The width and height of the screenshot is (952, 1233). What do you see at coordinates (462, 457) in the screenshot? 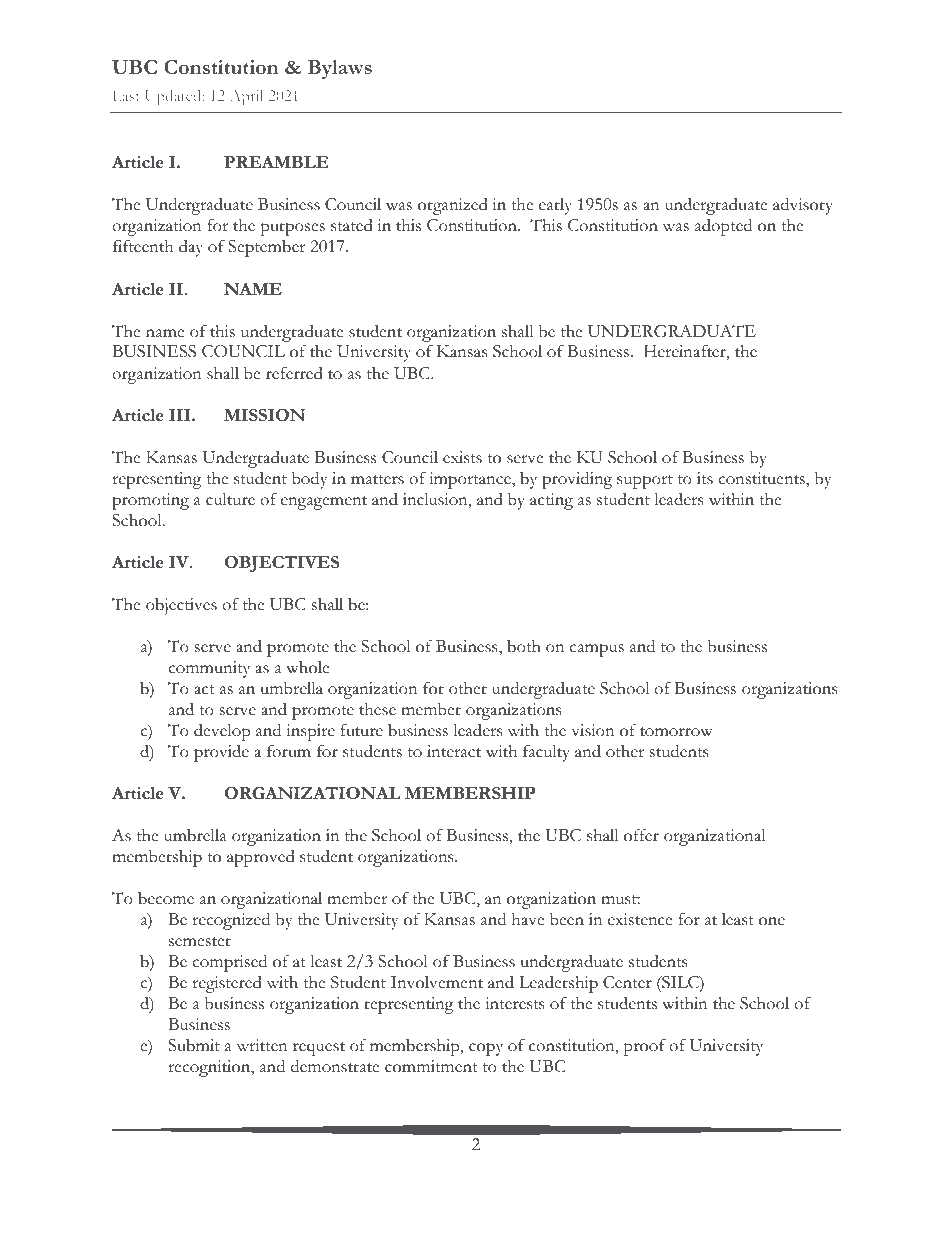
I see `exists` at bounding box center [462, 457].
